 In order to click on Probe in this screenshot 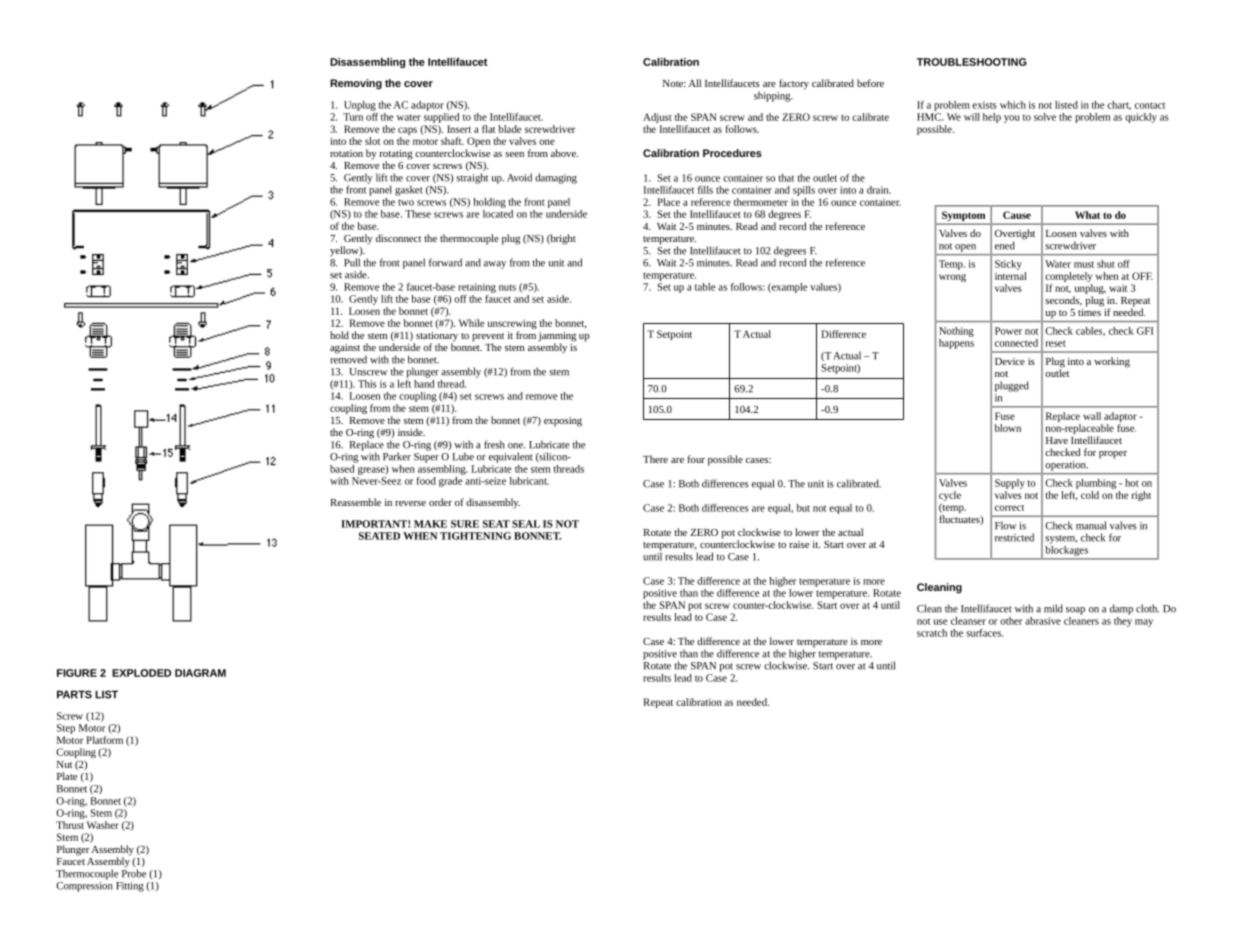, I will do `click(134, 872)`.
